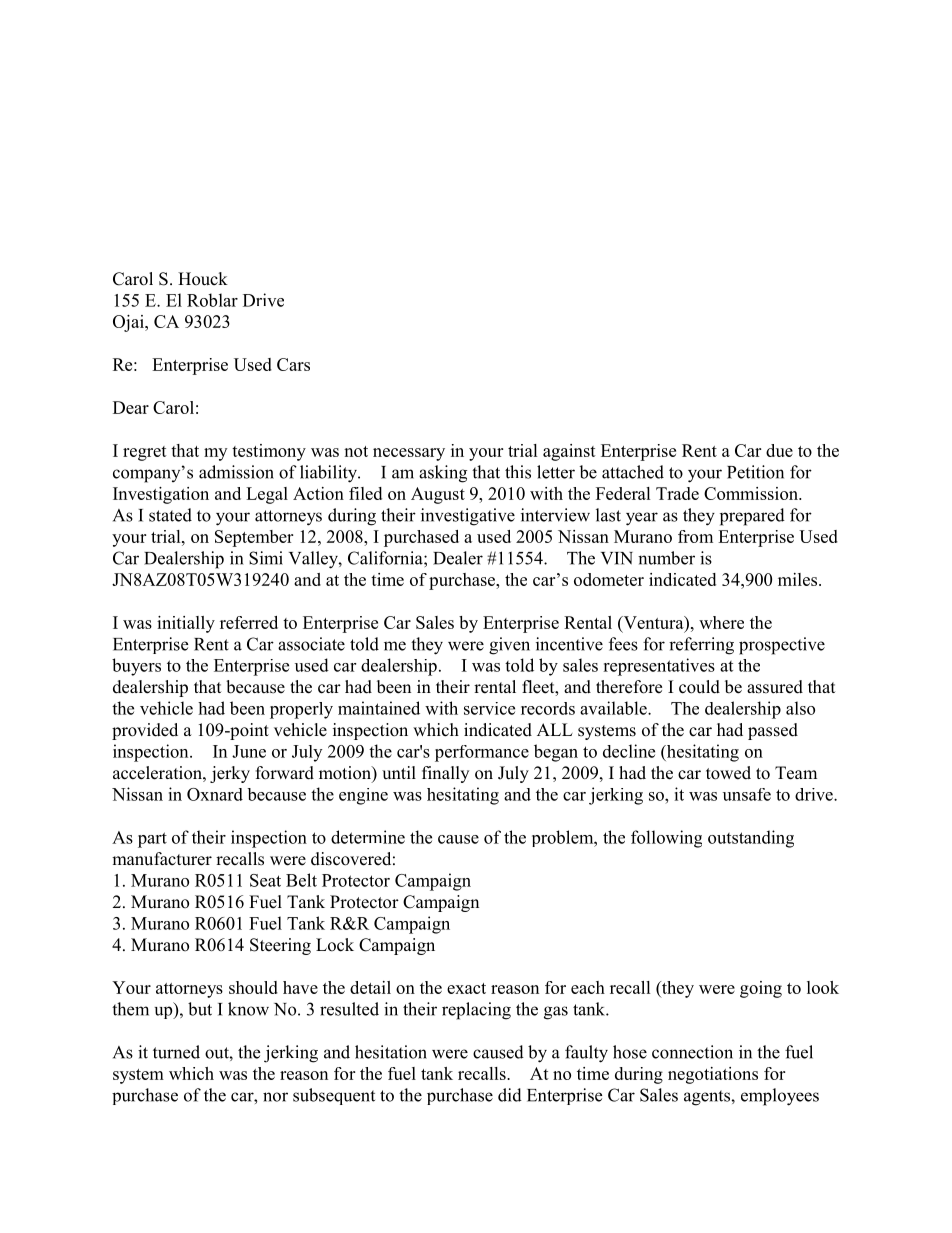 The width and height of the screenshot is (952, 1233). I want to click on turned, so click(176, 1052).
